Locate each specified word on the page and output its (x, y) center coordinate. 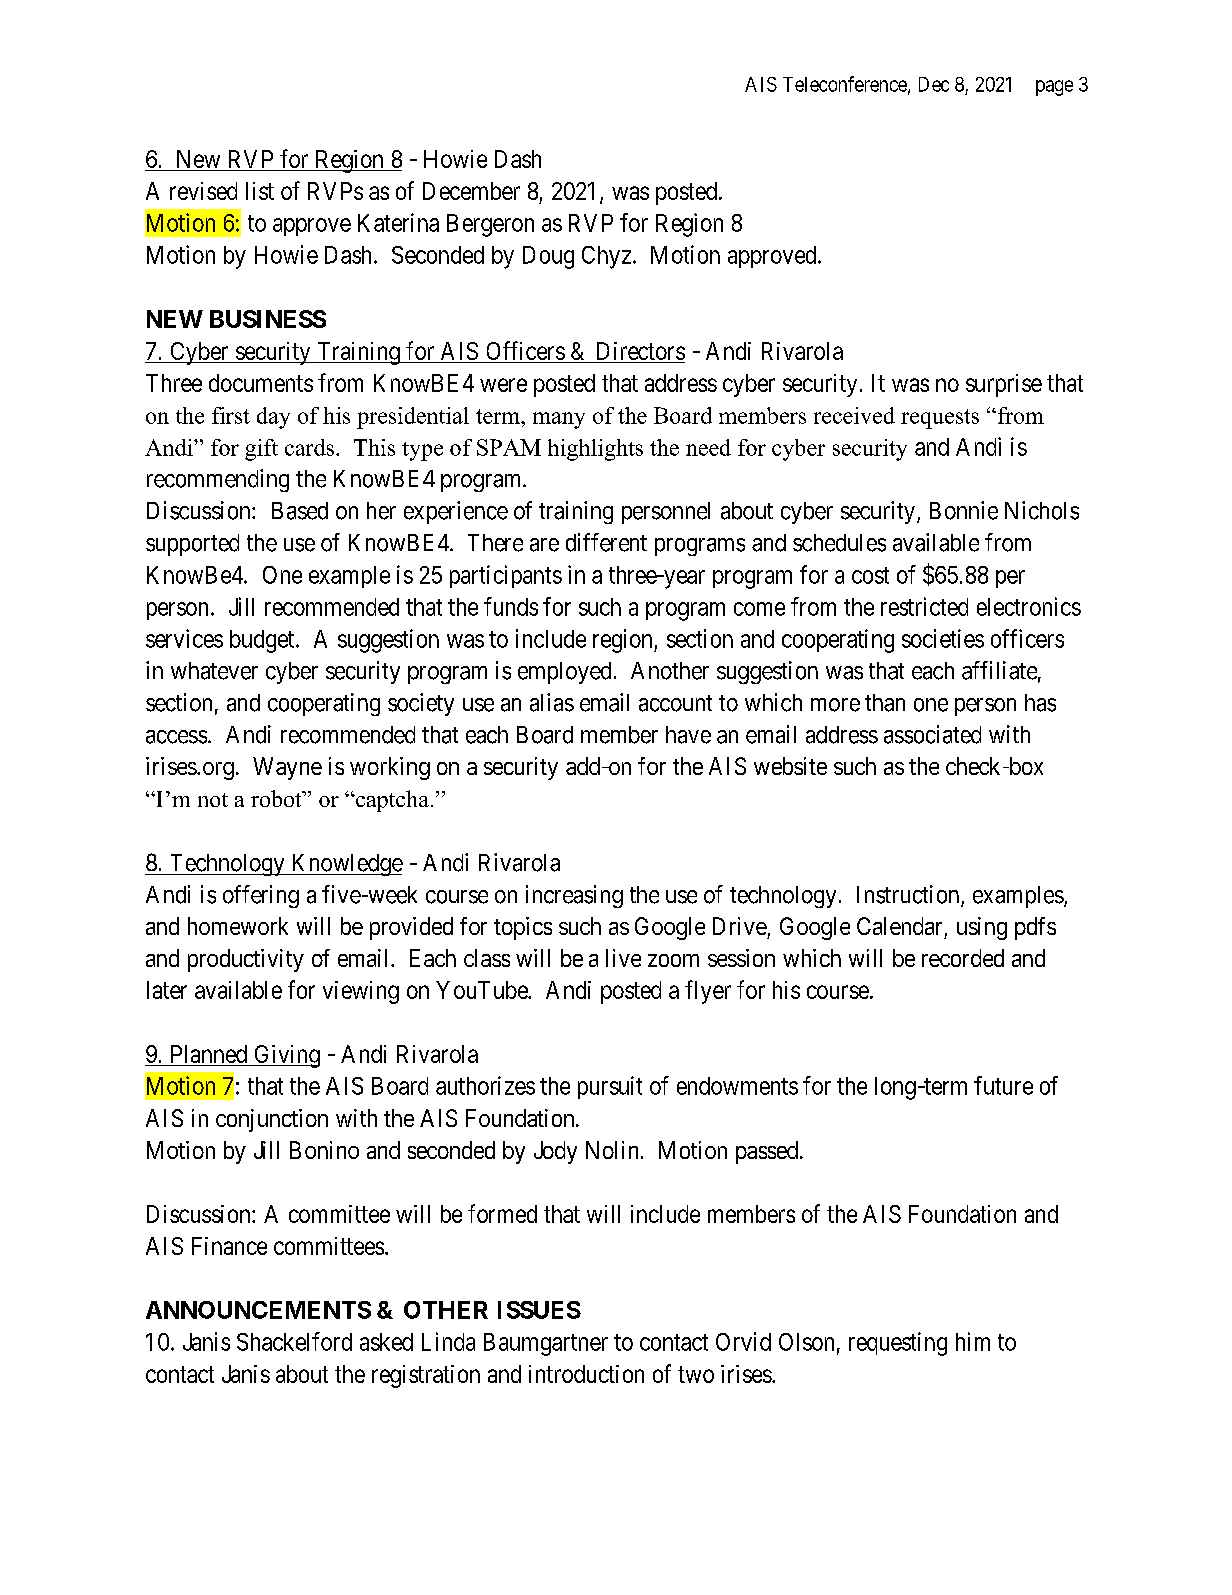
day (273, 418)
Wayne (287, 768)
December (471, 191)
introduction (586, 1374)
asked (386, 1342)
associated (932, 734)
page (1054, 88)
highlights (595, 450)
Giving (286, 1056)
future (1003, 1085)
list (260, 191)
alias (552, 702)
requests (940, 419)
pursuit (610, 1087)
